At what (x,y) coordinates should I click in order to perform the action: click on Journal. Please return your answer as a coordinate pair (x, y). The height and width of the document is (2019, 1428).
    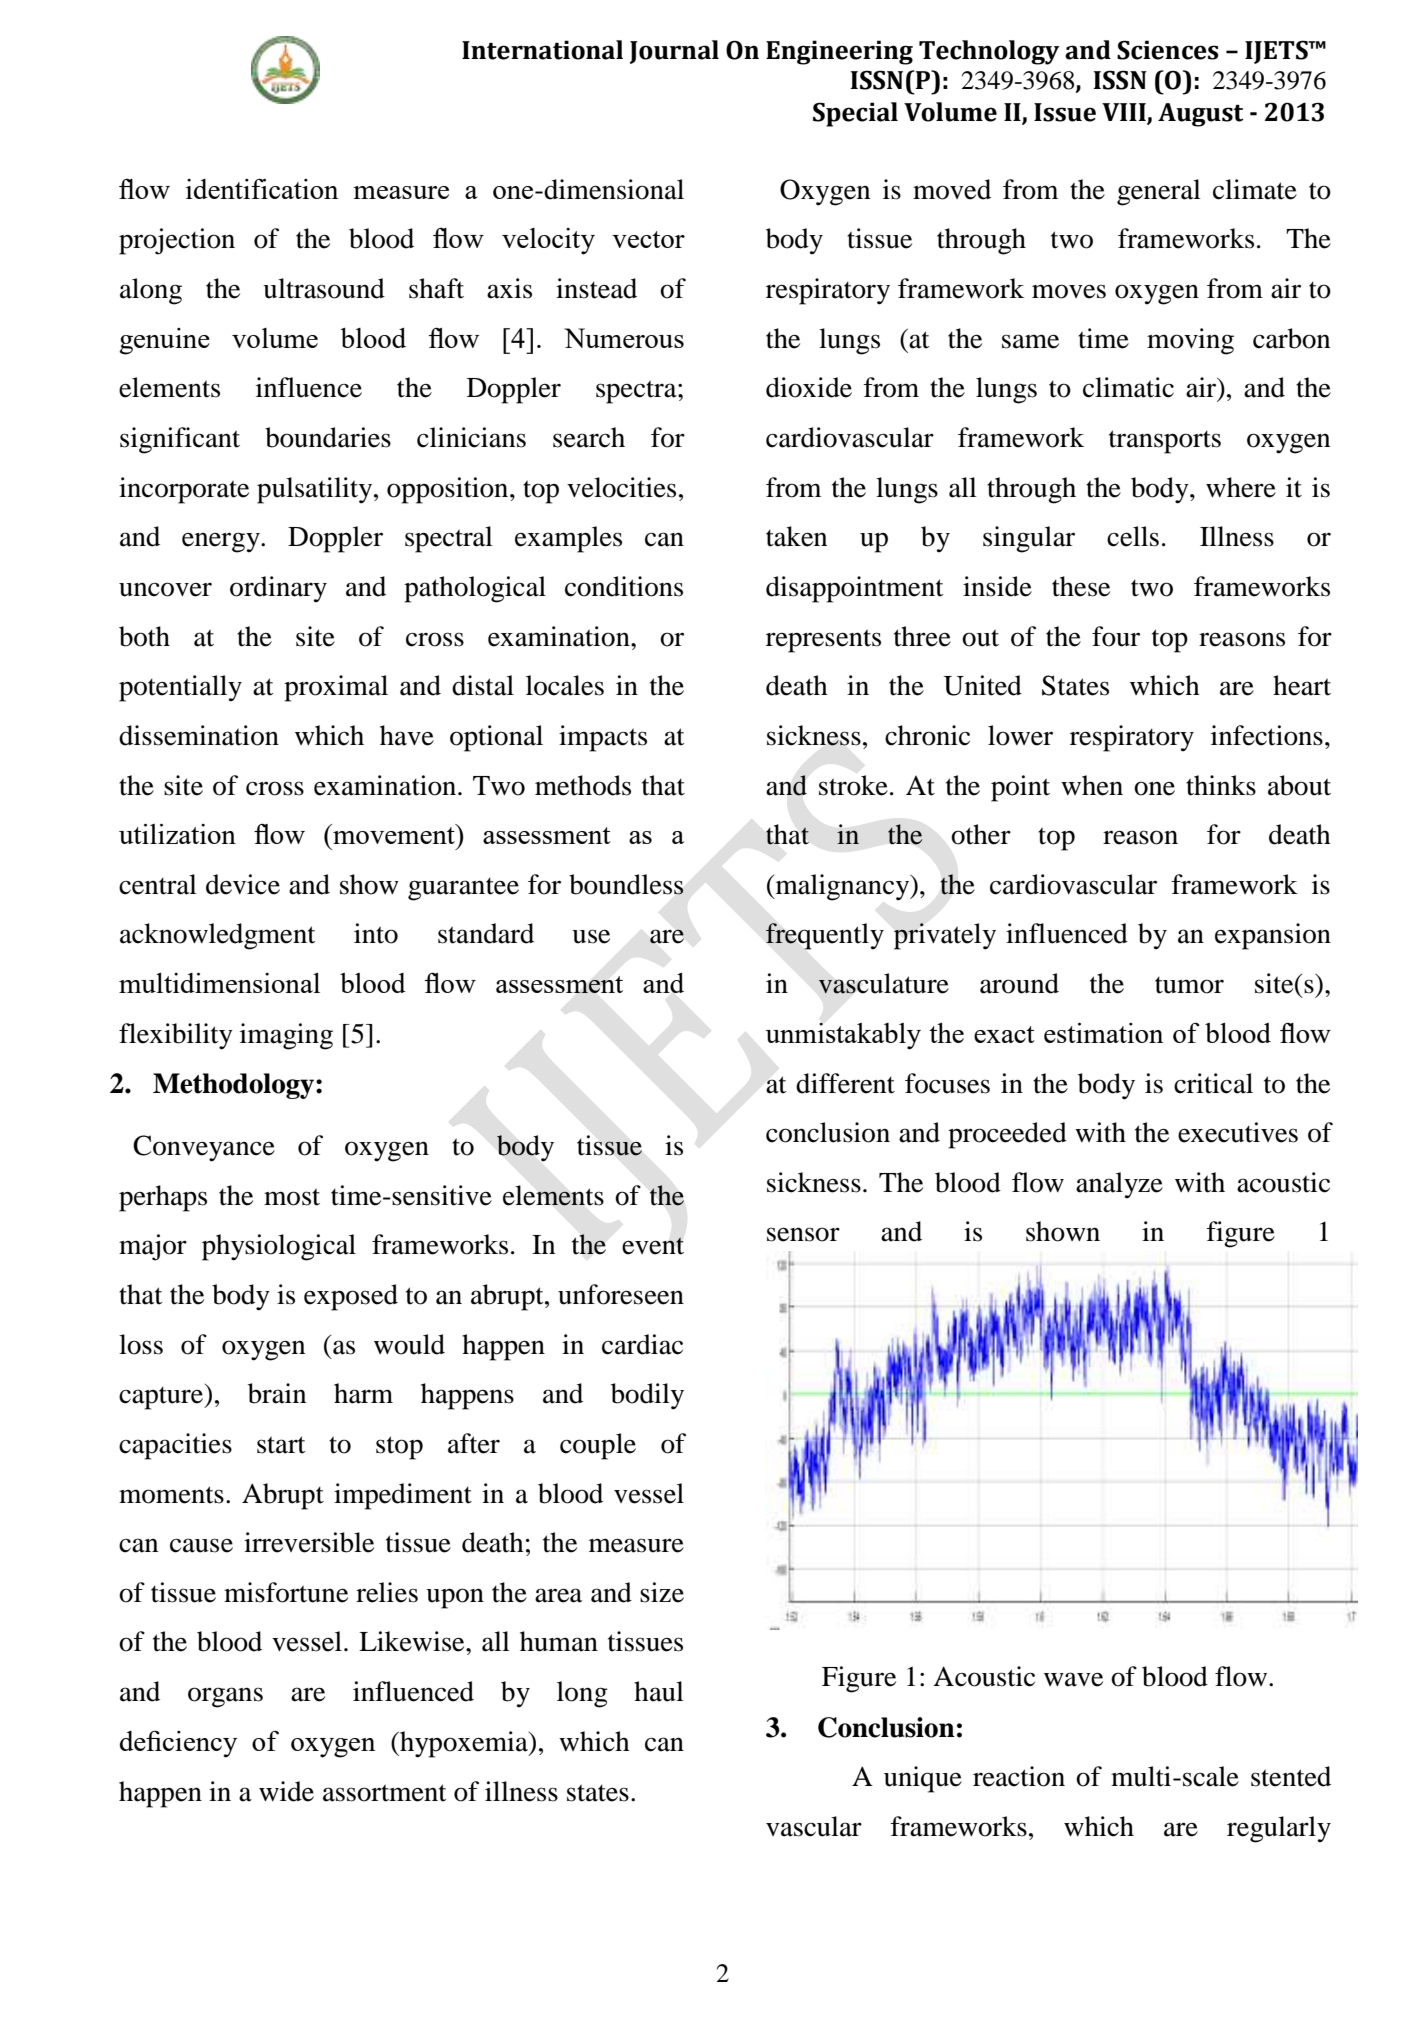
    Looking at the image, I should click on (674, 52).
